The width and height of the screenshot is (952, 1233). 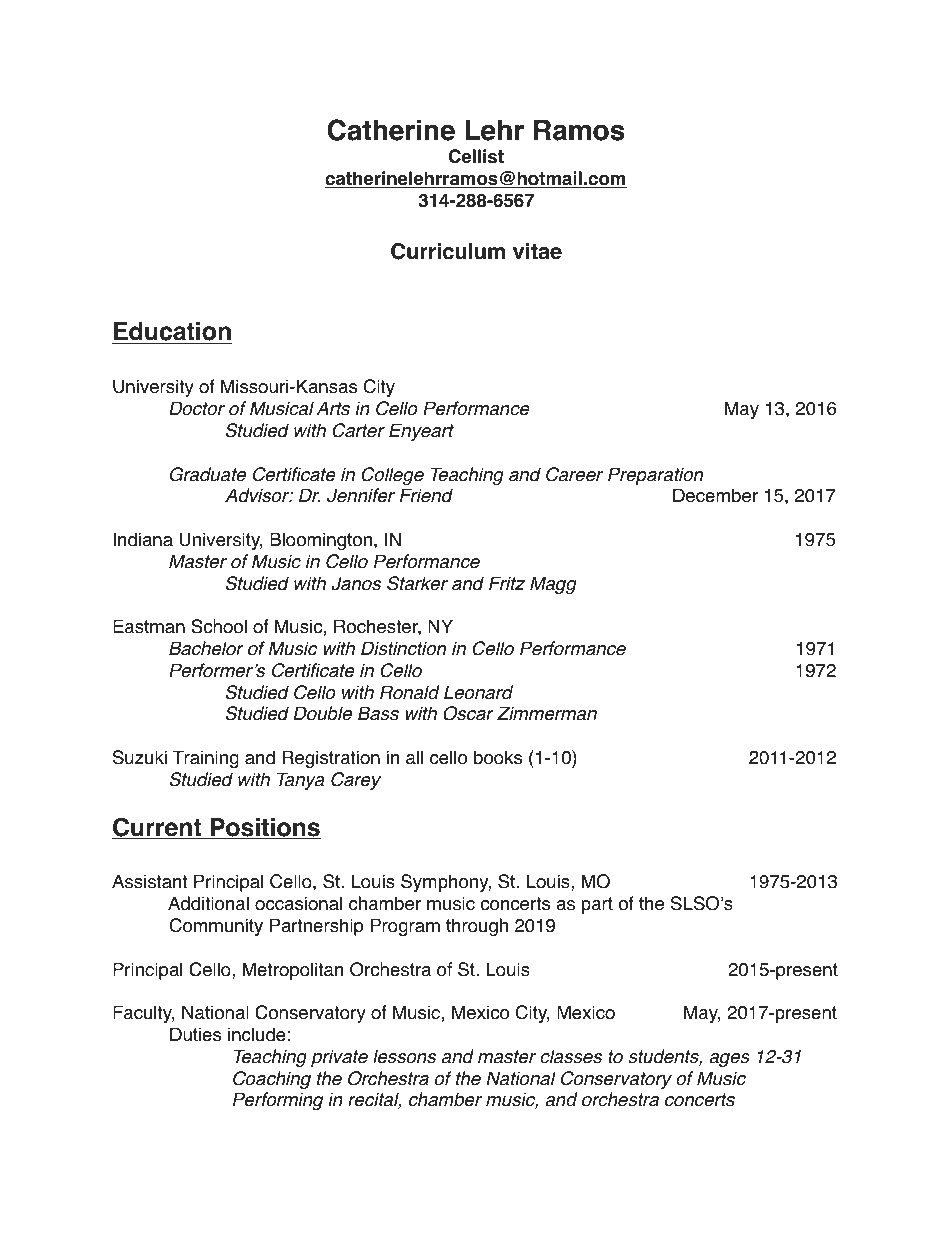 I want to click on School, so click(x=219, y=626).
